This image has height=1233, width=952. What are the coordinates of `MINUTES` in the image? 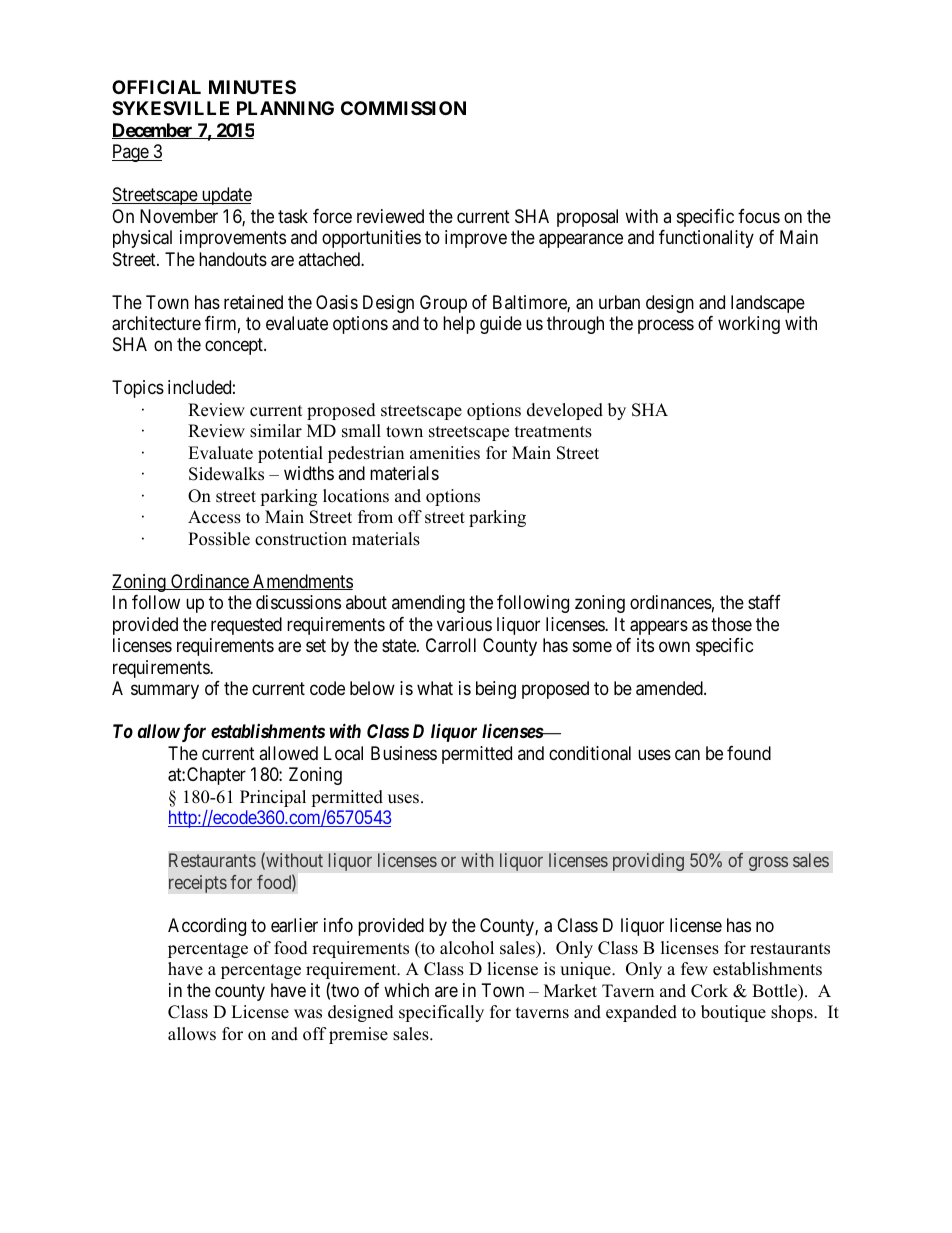 It's located at (252, 87).
